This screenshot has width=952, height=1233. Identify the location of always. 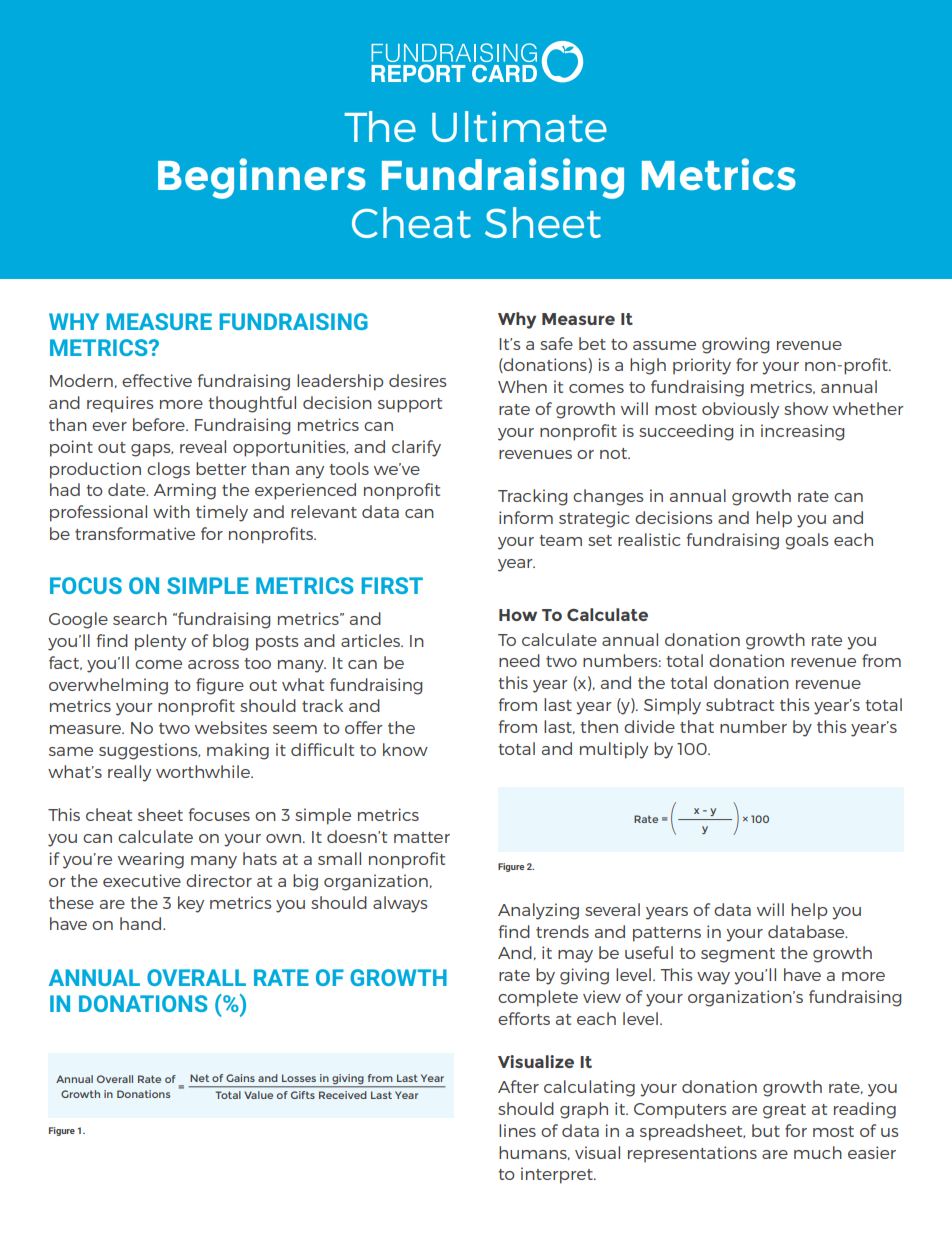
(400, 904).
